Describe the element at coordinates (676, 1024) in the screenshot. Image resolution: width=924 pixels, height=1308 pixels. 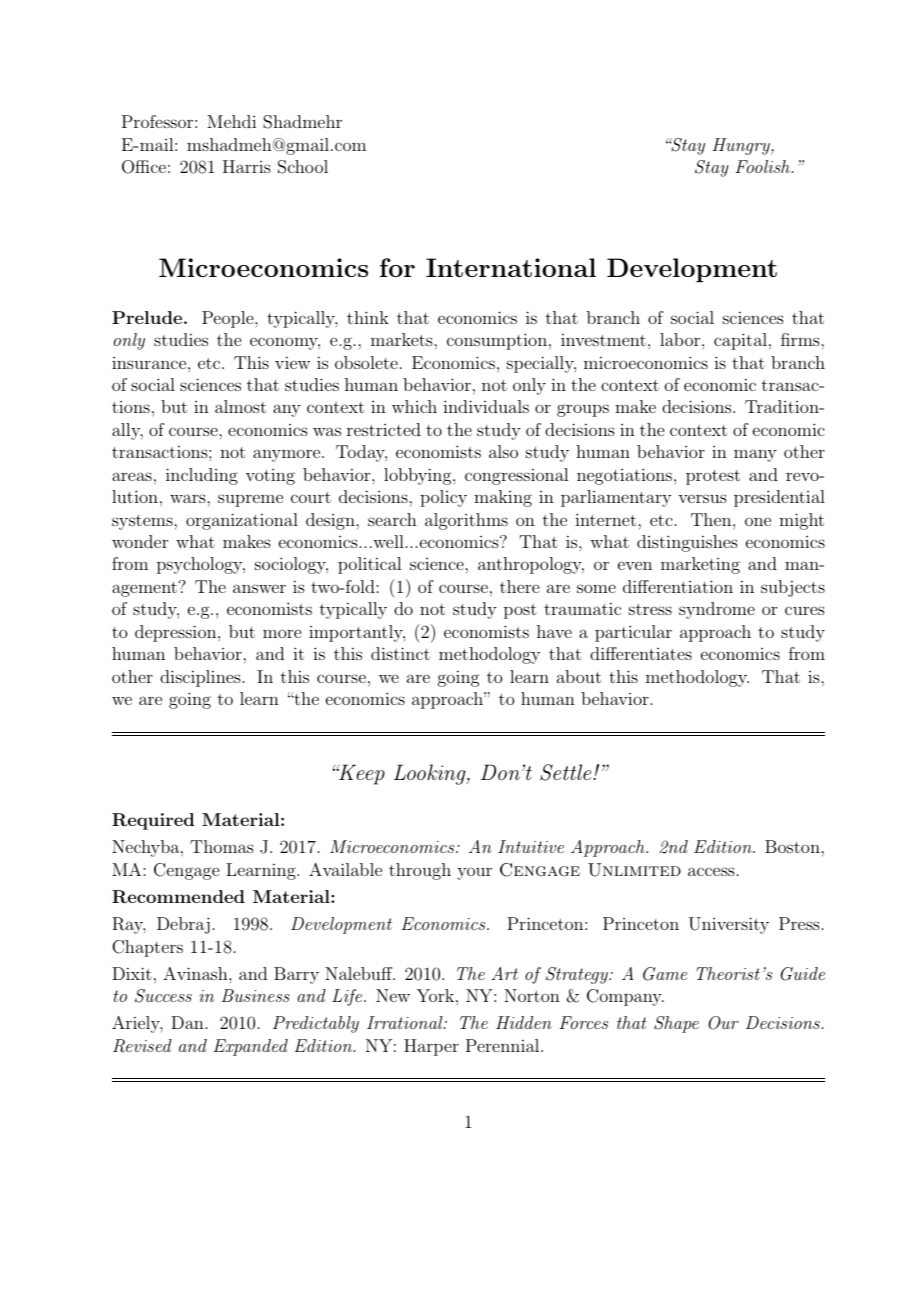
I see `Shape` at that location.
